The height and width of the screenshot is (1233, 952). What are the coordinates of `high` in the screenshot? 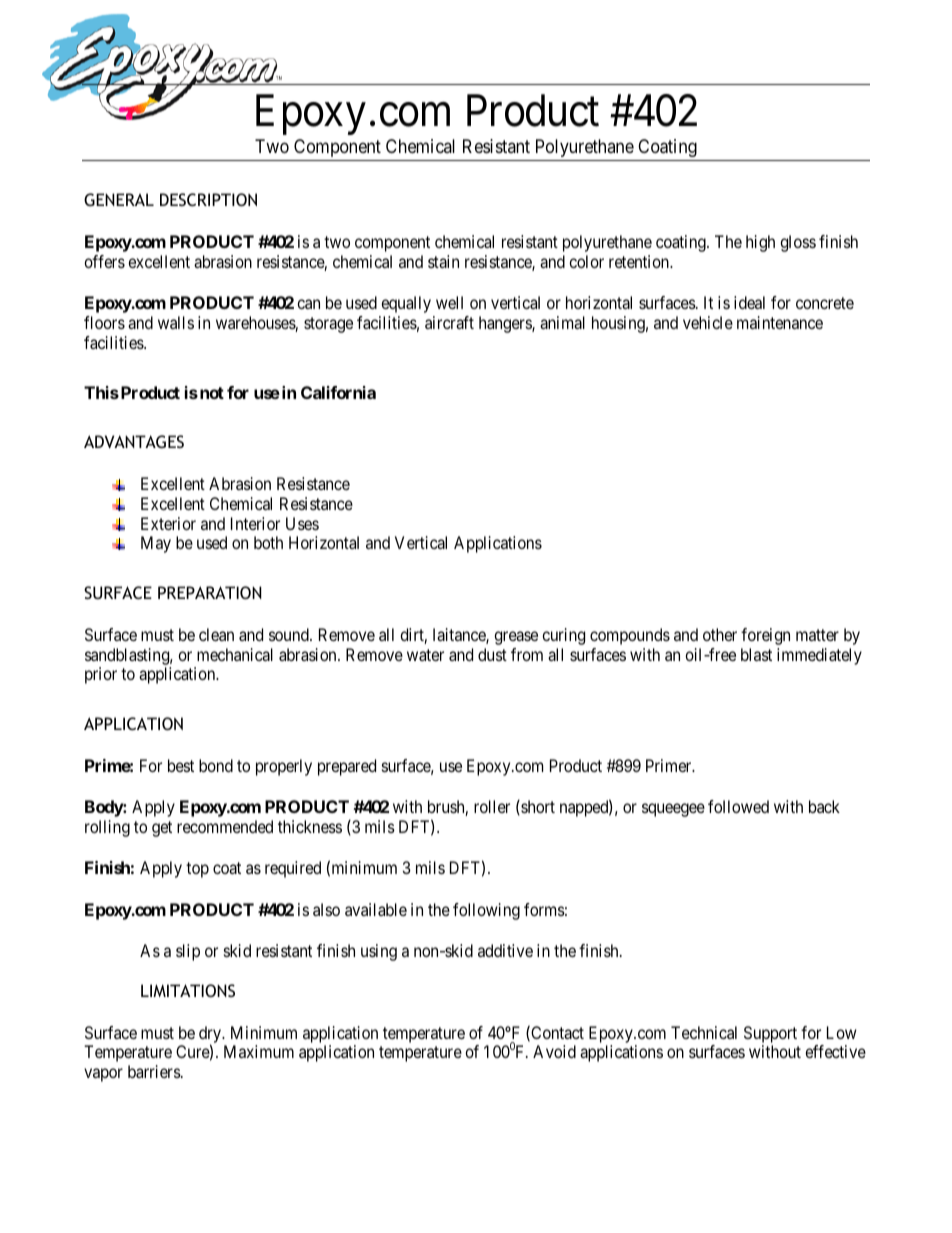 It's located at (760, 243).
